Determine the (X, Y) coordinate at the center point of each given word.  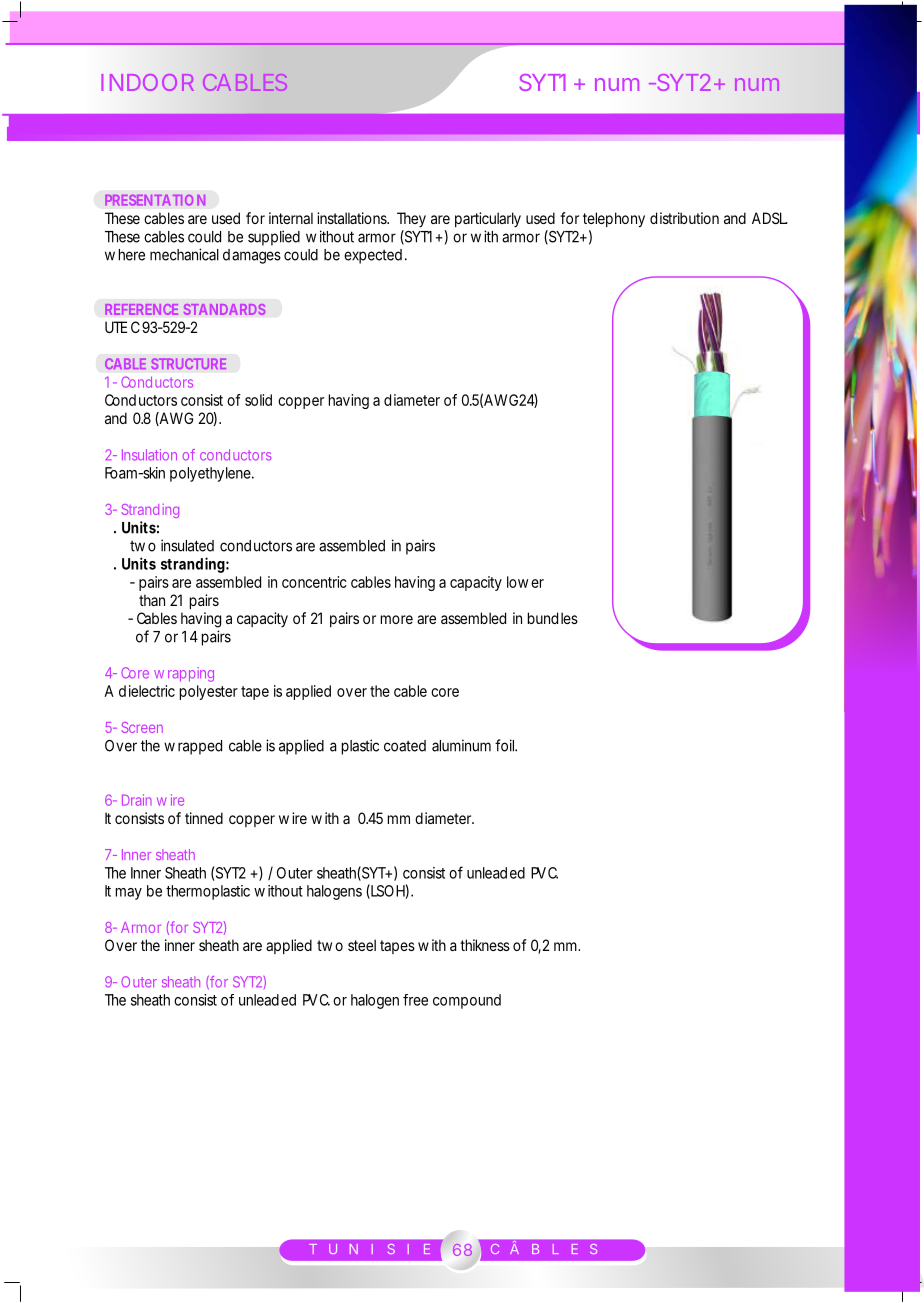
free (415, 1000)
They (411, 219)
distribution (684, 218)
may (129, 894)
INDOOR (148, 82)
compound (467, 1001)
